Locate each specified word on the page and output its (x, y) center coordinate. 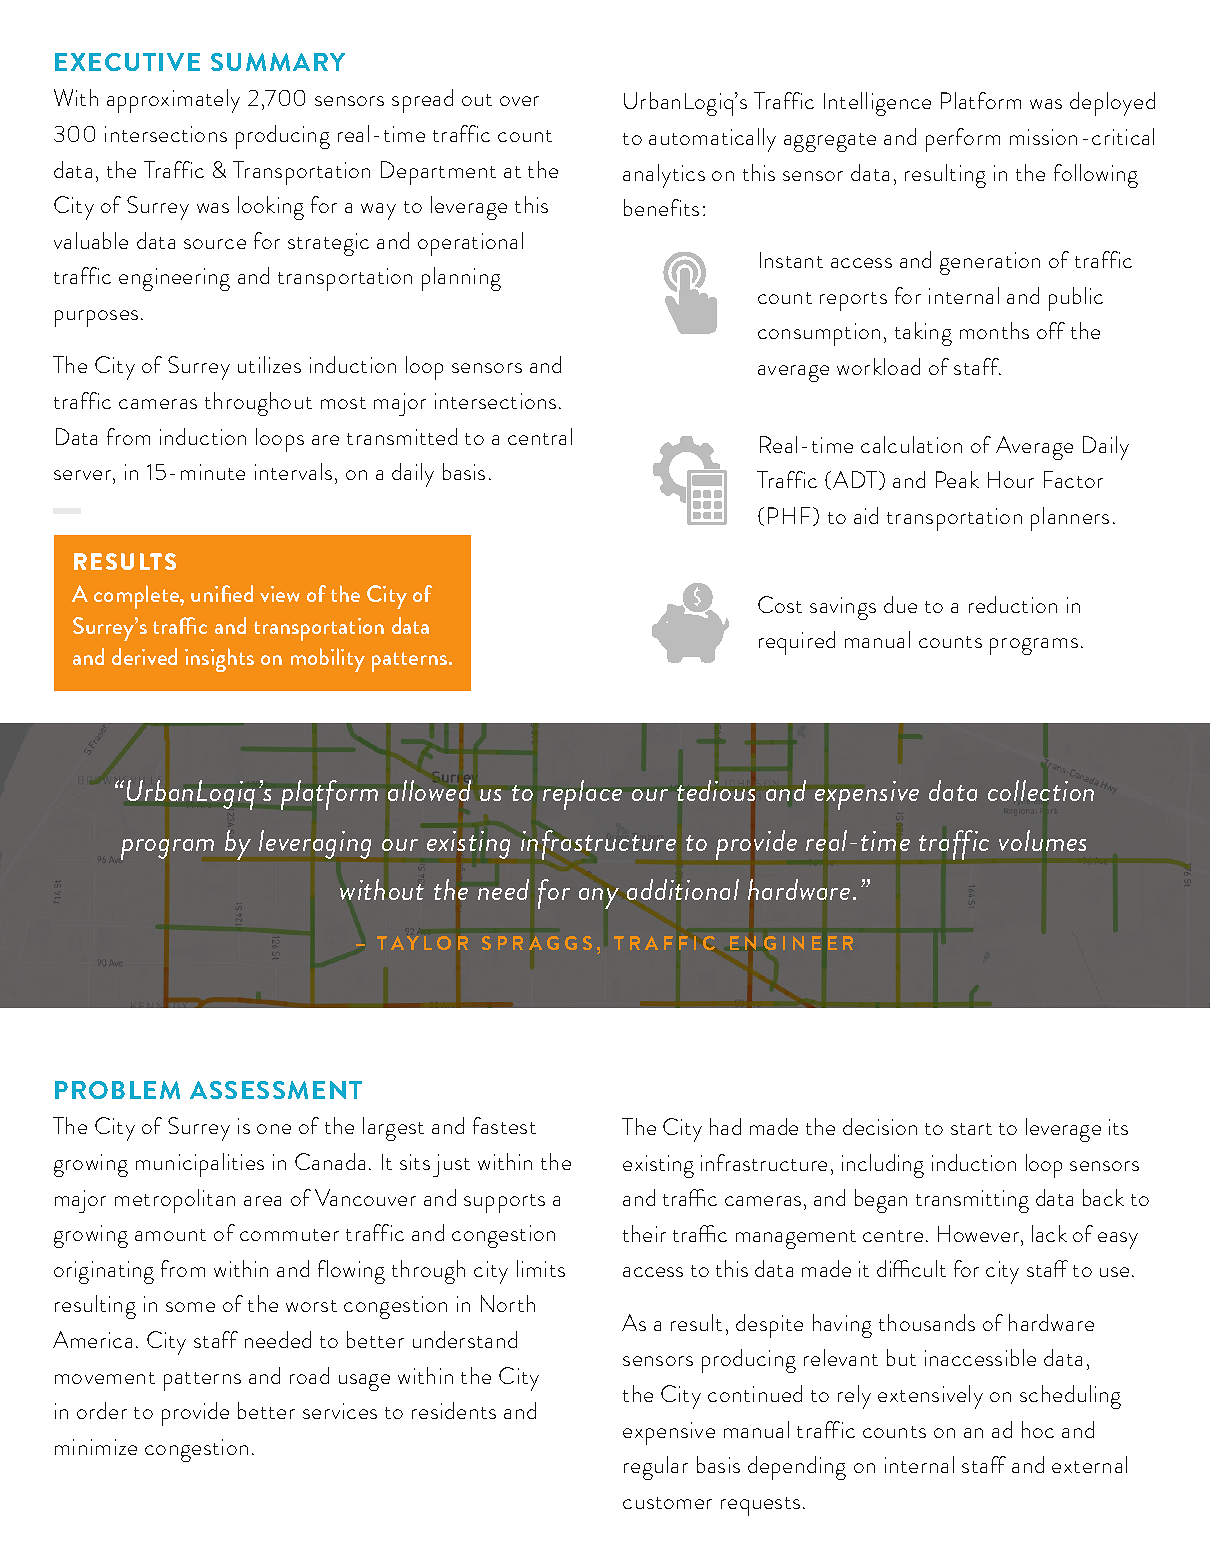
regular (656, 1468)
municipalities (200, 1165)
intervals (293, 471)
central (540, 436)
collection (1041, 790)
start (971, 1129)
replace (582, 795)
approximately (173, 101)
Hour (1011, 479)
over (519, 101)
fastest (504, 1125)
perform (963, 140)
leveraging (315, 844)
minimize (96, 1447)
